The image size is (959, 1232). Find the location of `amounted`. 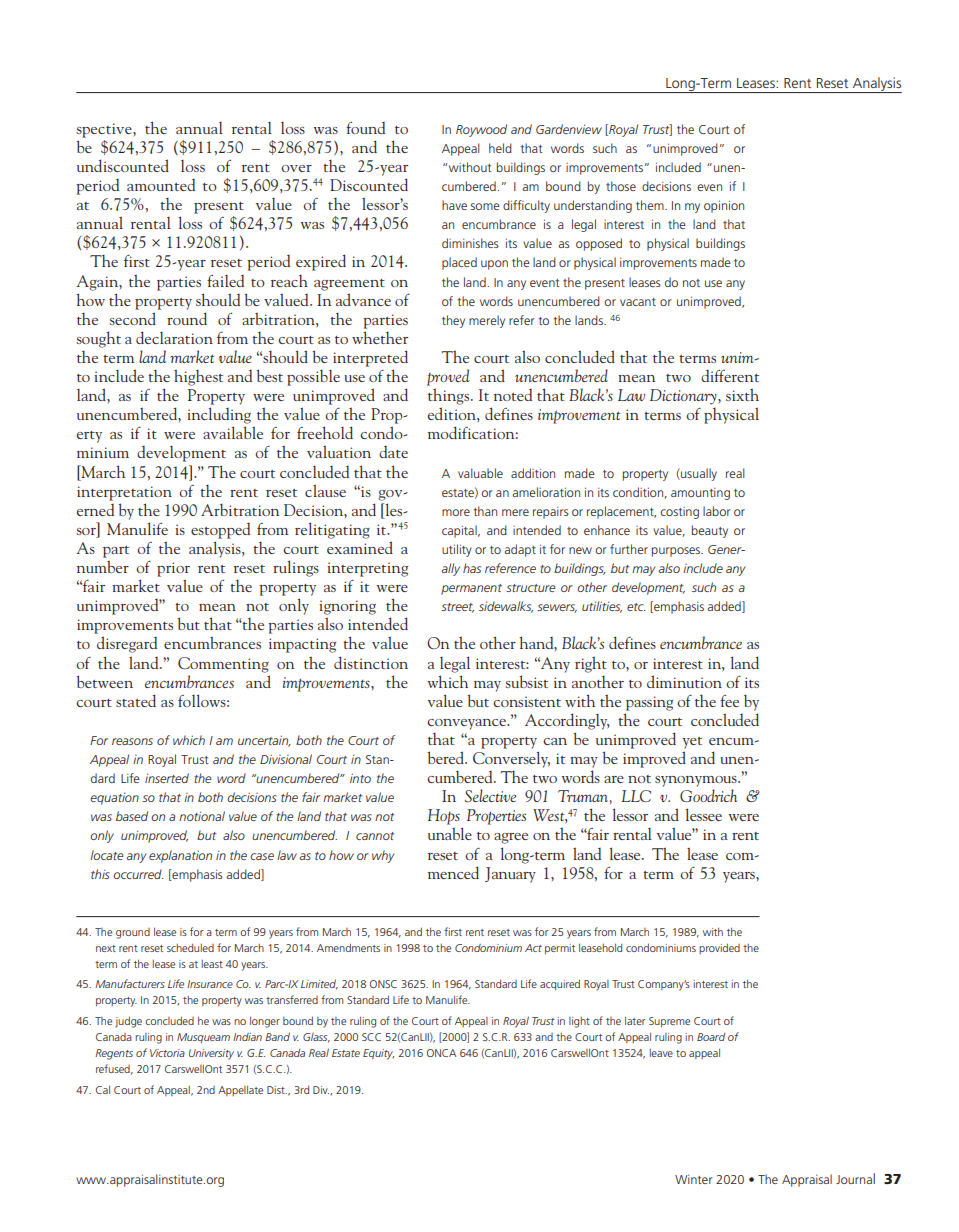

amounted is located at coordinates (161, 185).
